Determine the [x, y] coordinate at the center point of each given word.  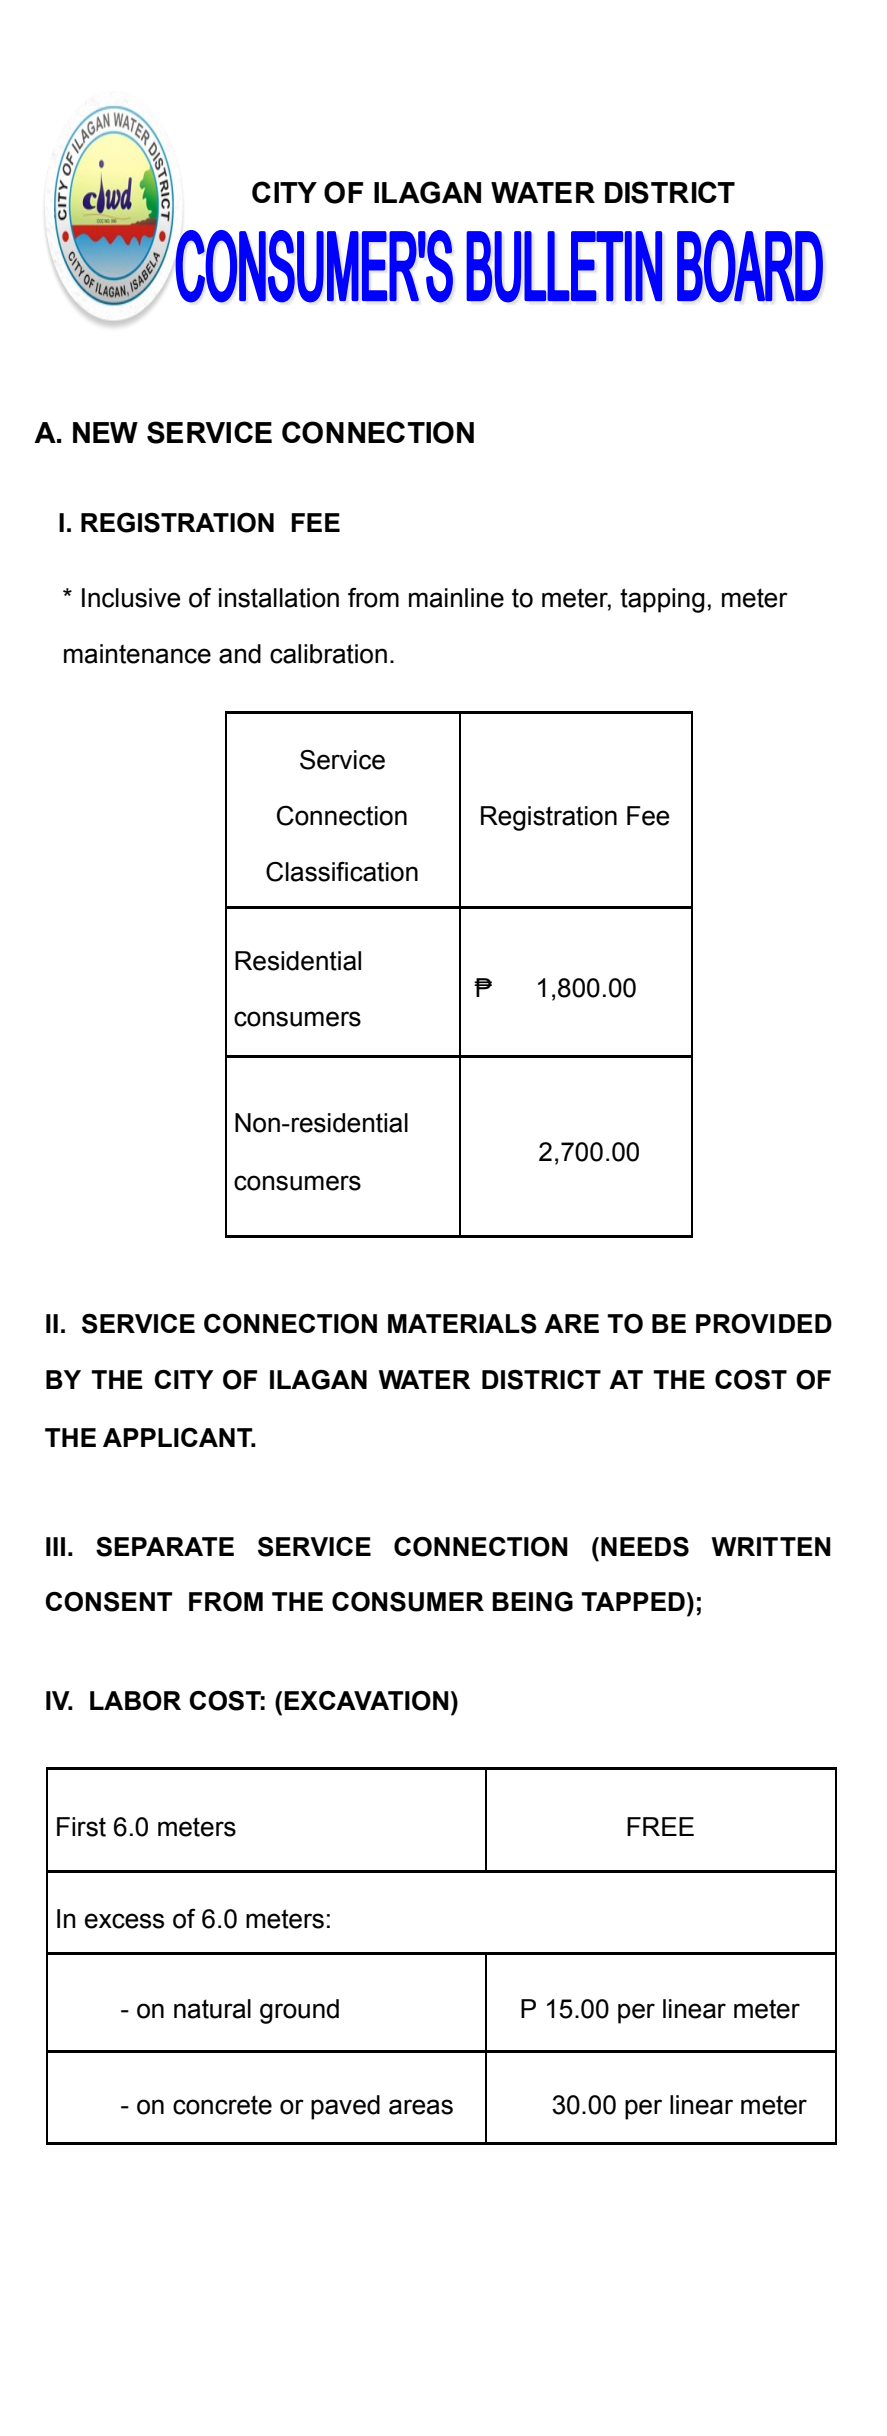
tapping [662, 600]
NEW [105, 432]
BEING [532, 1602]
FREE [660, 1826]
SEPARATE [165, 1547]
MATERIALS [462, 1323]
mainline [456, 598]
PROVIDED [764, 1323]
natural [212, 2009]
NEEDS [645, 1547]
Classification [342, 872]
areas [421, 2107]
